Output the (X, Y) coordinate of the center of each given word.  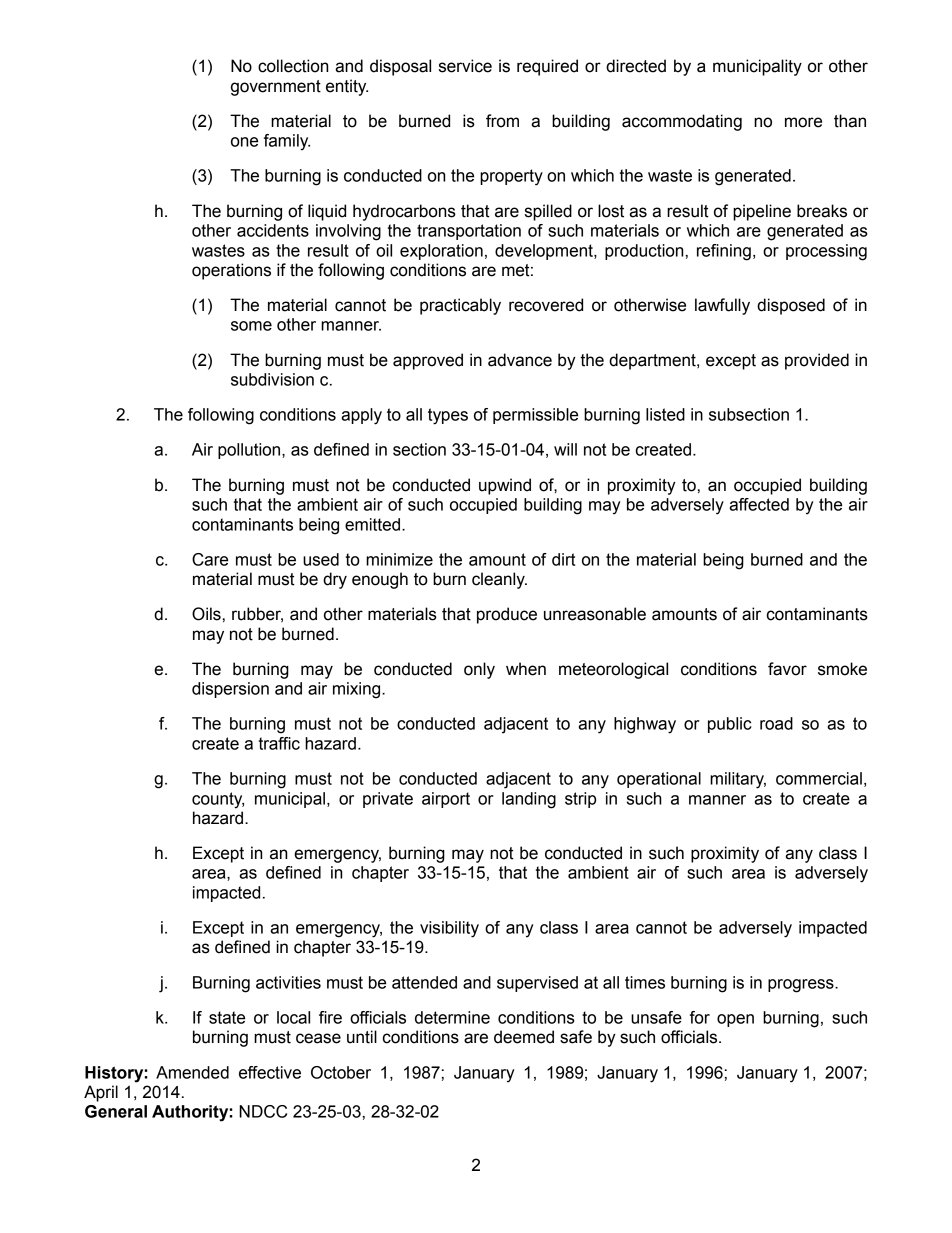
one (244, 142)
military (738, 780)
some (251, 326)
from (502, 121)
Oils (206, 614)
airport (446, 800)
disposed (791, 306)
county (218, 800)
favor (787, 669)
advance (520, 360)
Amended (192, 1072)
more (803, 122)
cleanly (499, 580)
